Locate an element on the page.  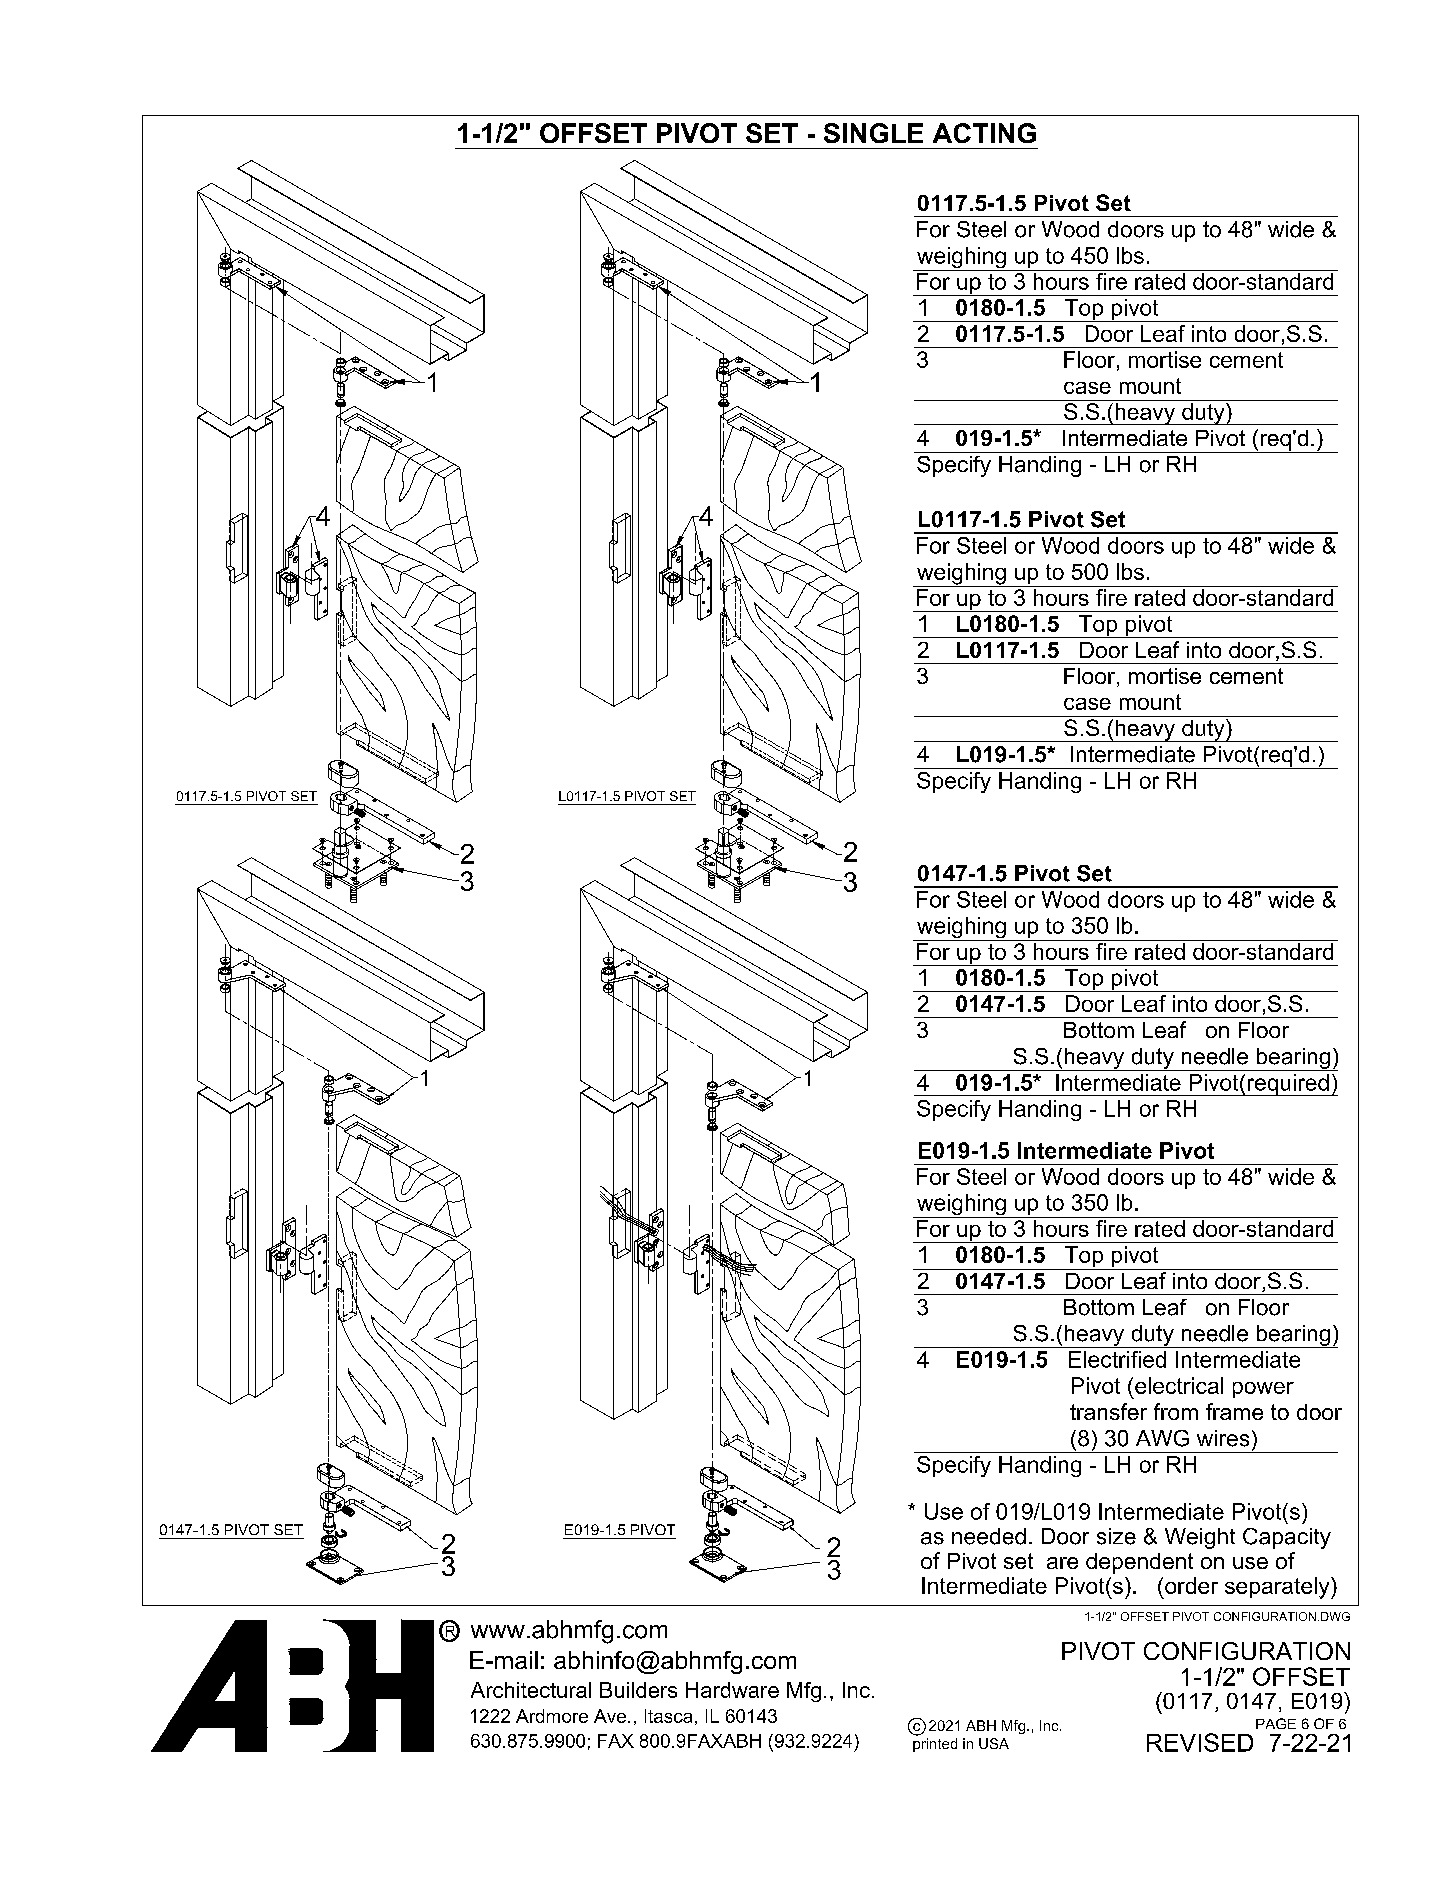
Ave is located at coordinates (611, 1716).
